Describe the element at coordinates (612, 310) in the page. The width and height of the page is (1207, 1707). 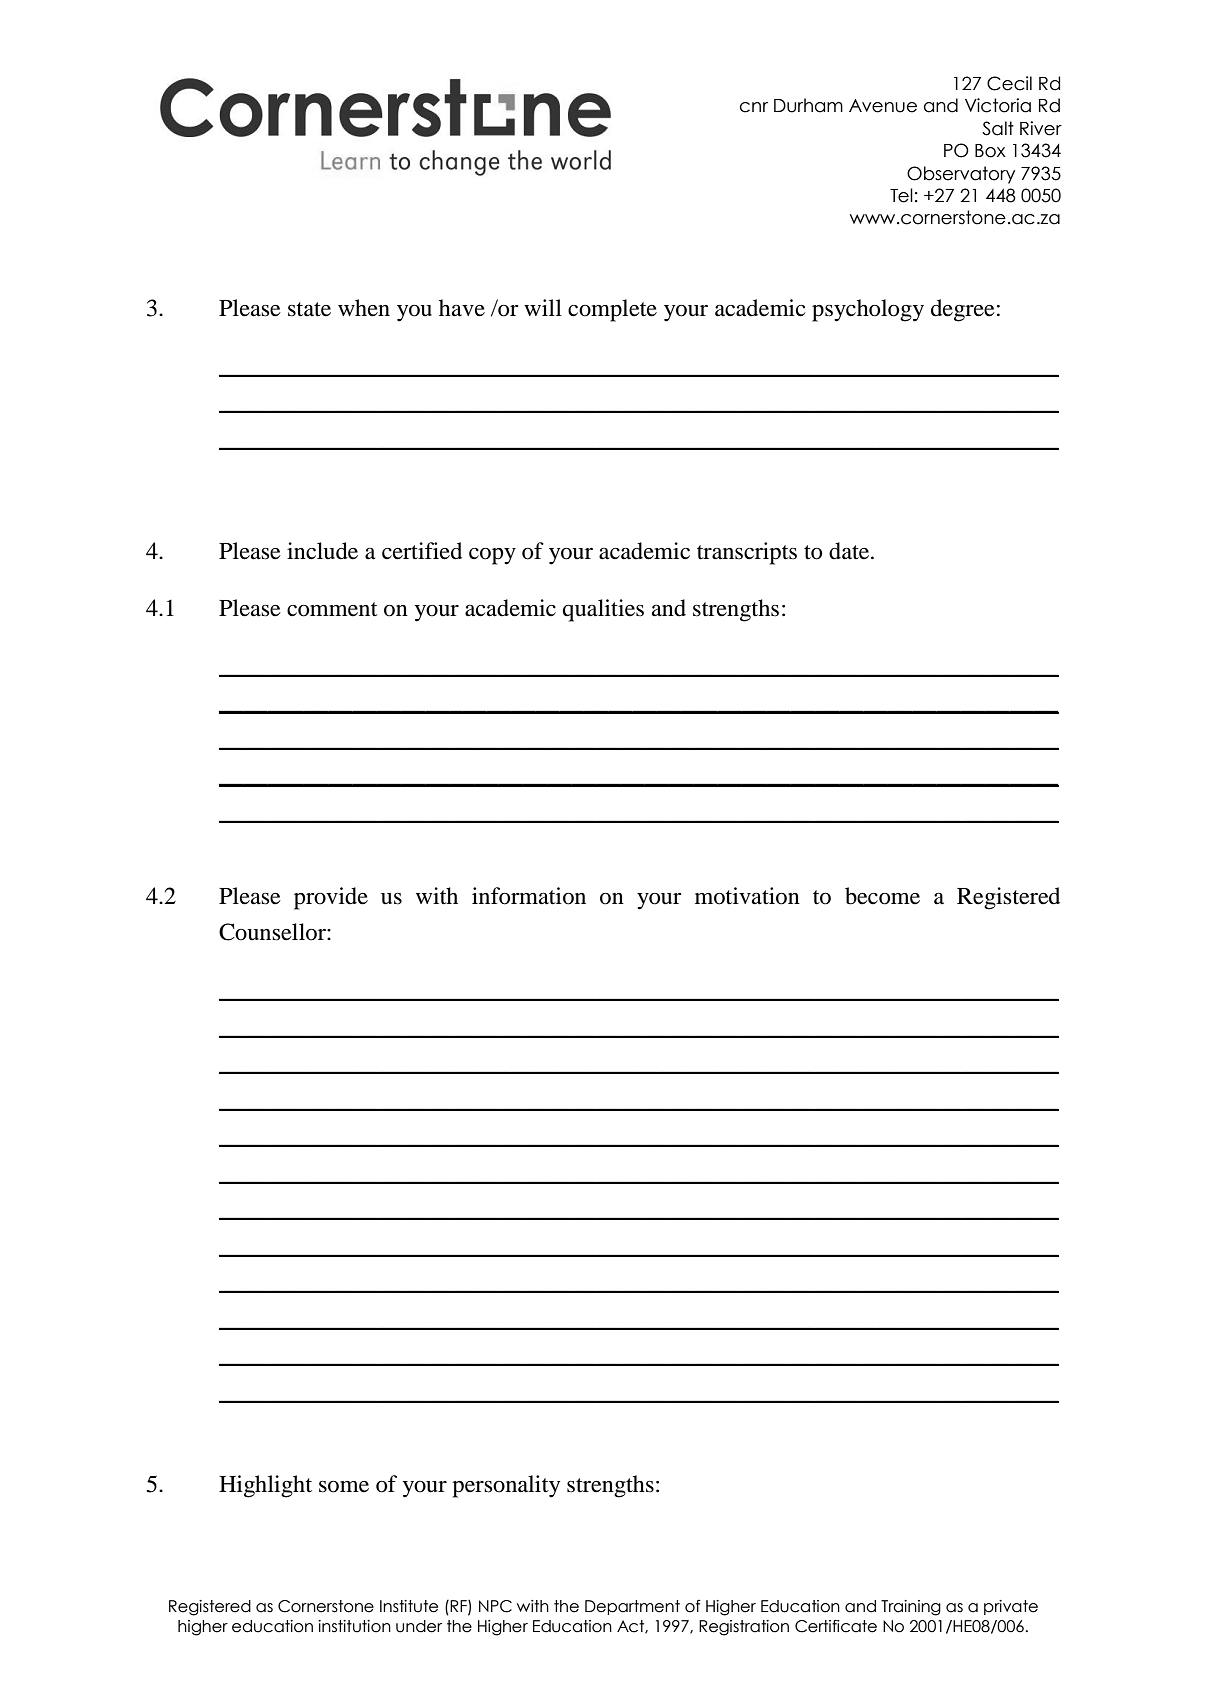
I see `complete` at that location.
